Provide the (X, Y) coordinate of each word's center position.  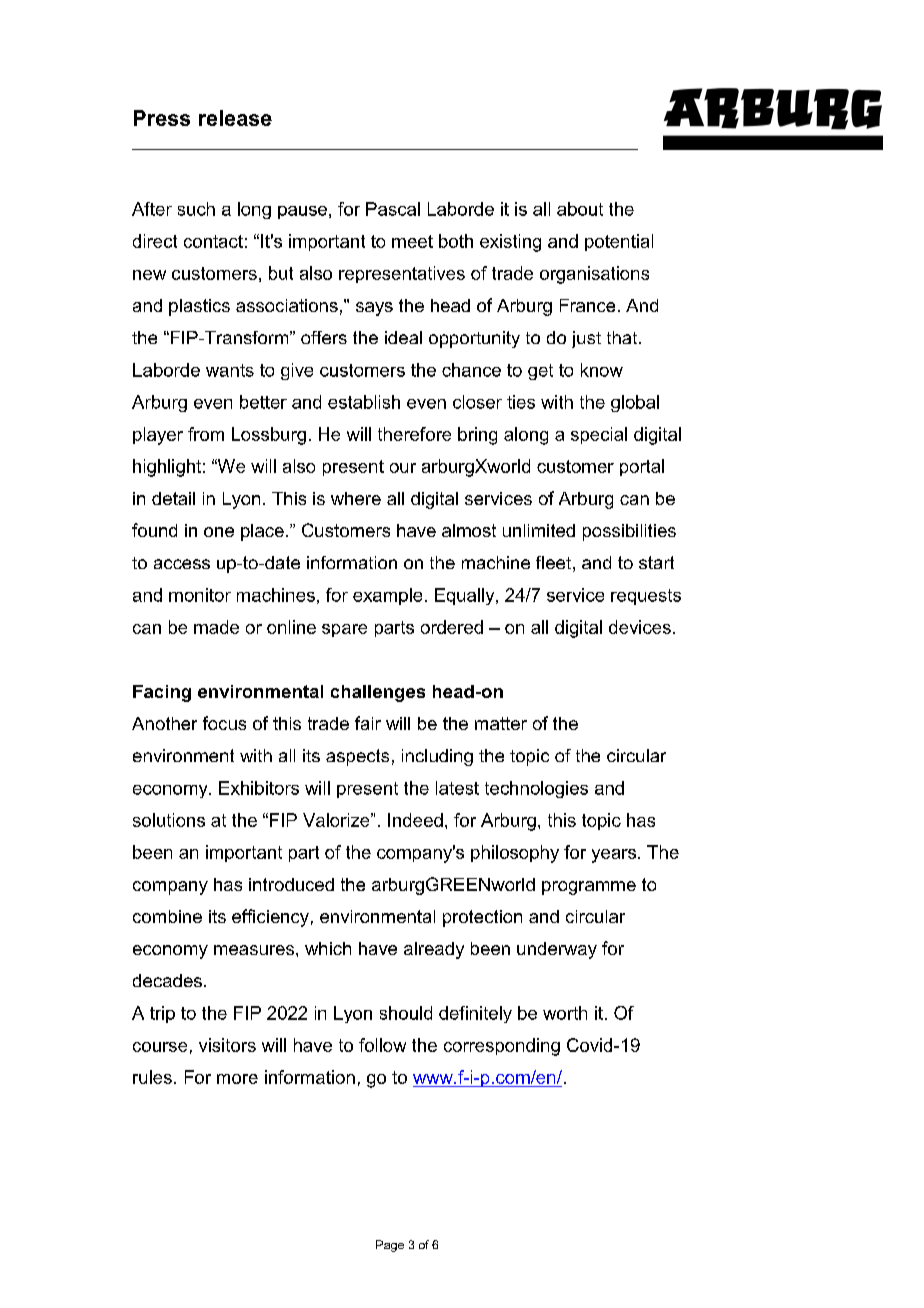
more (237, 1079)
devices (640, 627)
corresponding (502, 1047)
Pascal (393, 209)
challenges (378, 693)
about (580, 209)
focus (224, 723)
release (235, 118)
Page (390, 1246)
